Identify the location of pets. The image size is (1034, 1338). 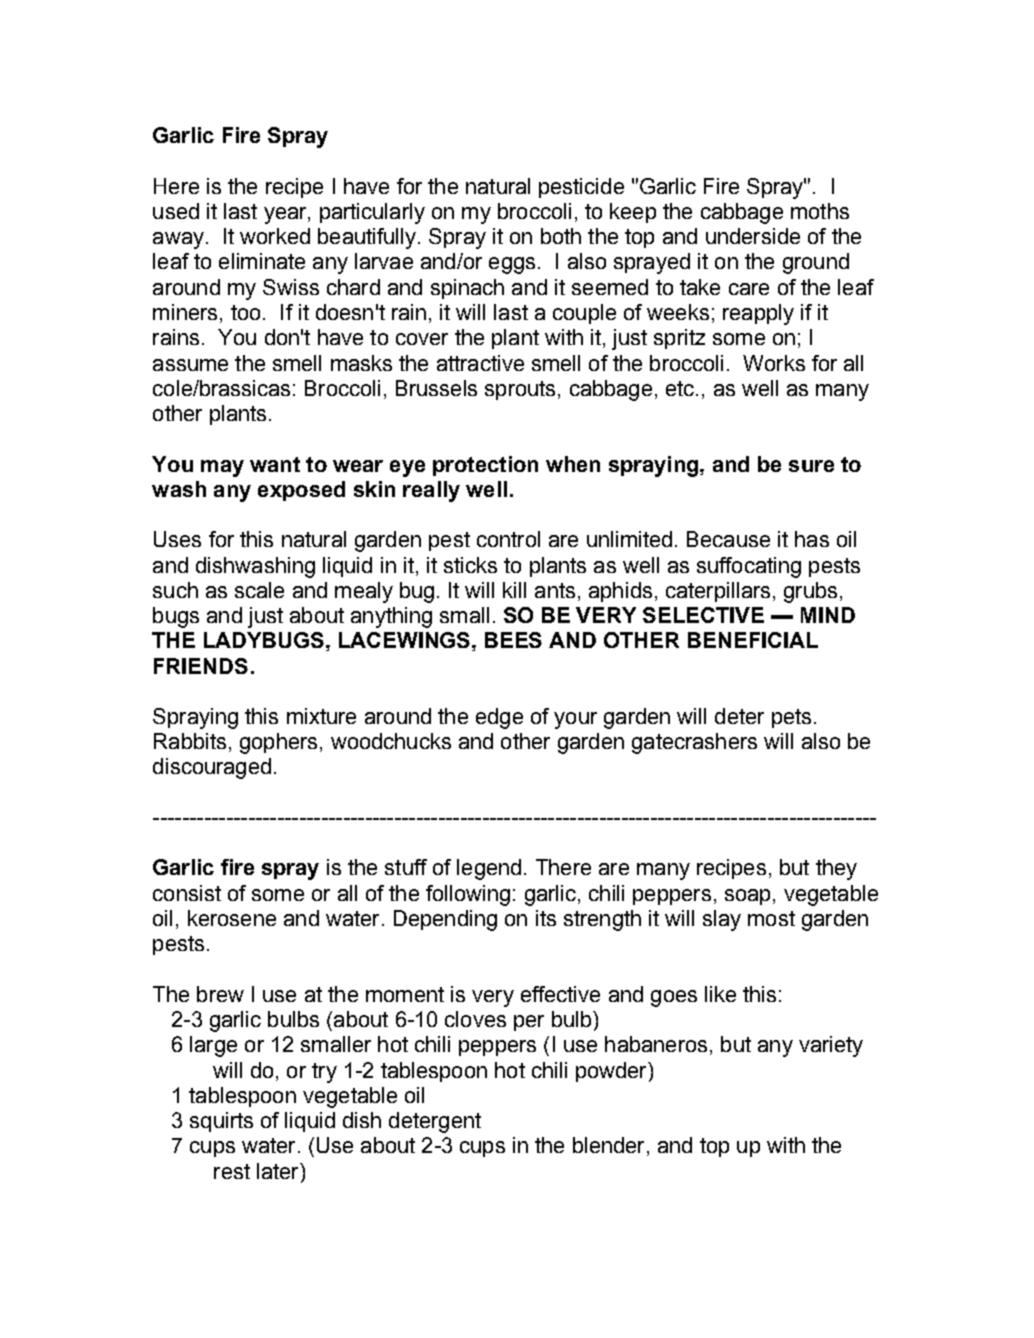
(791, 718).
